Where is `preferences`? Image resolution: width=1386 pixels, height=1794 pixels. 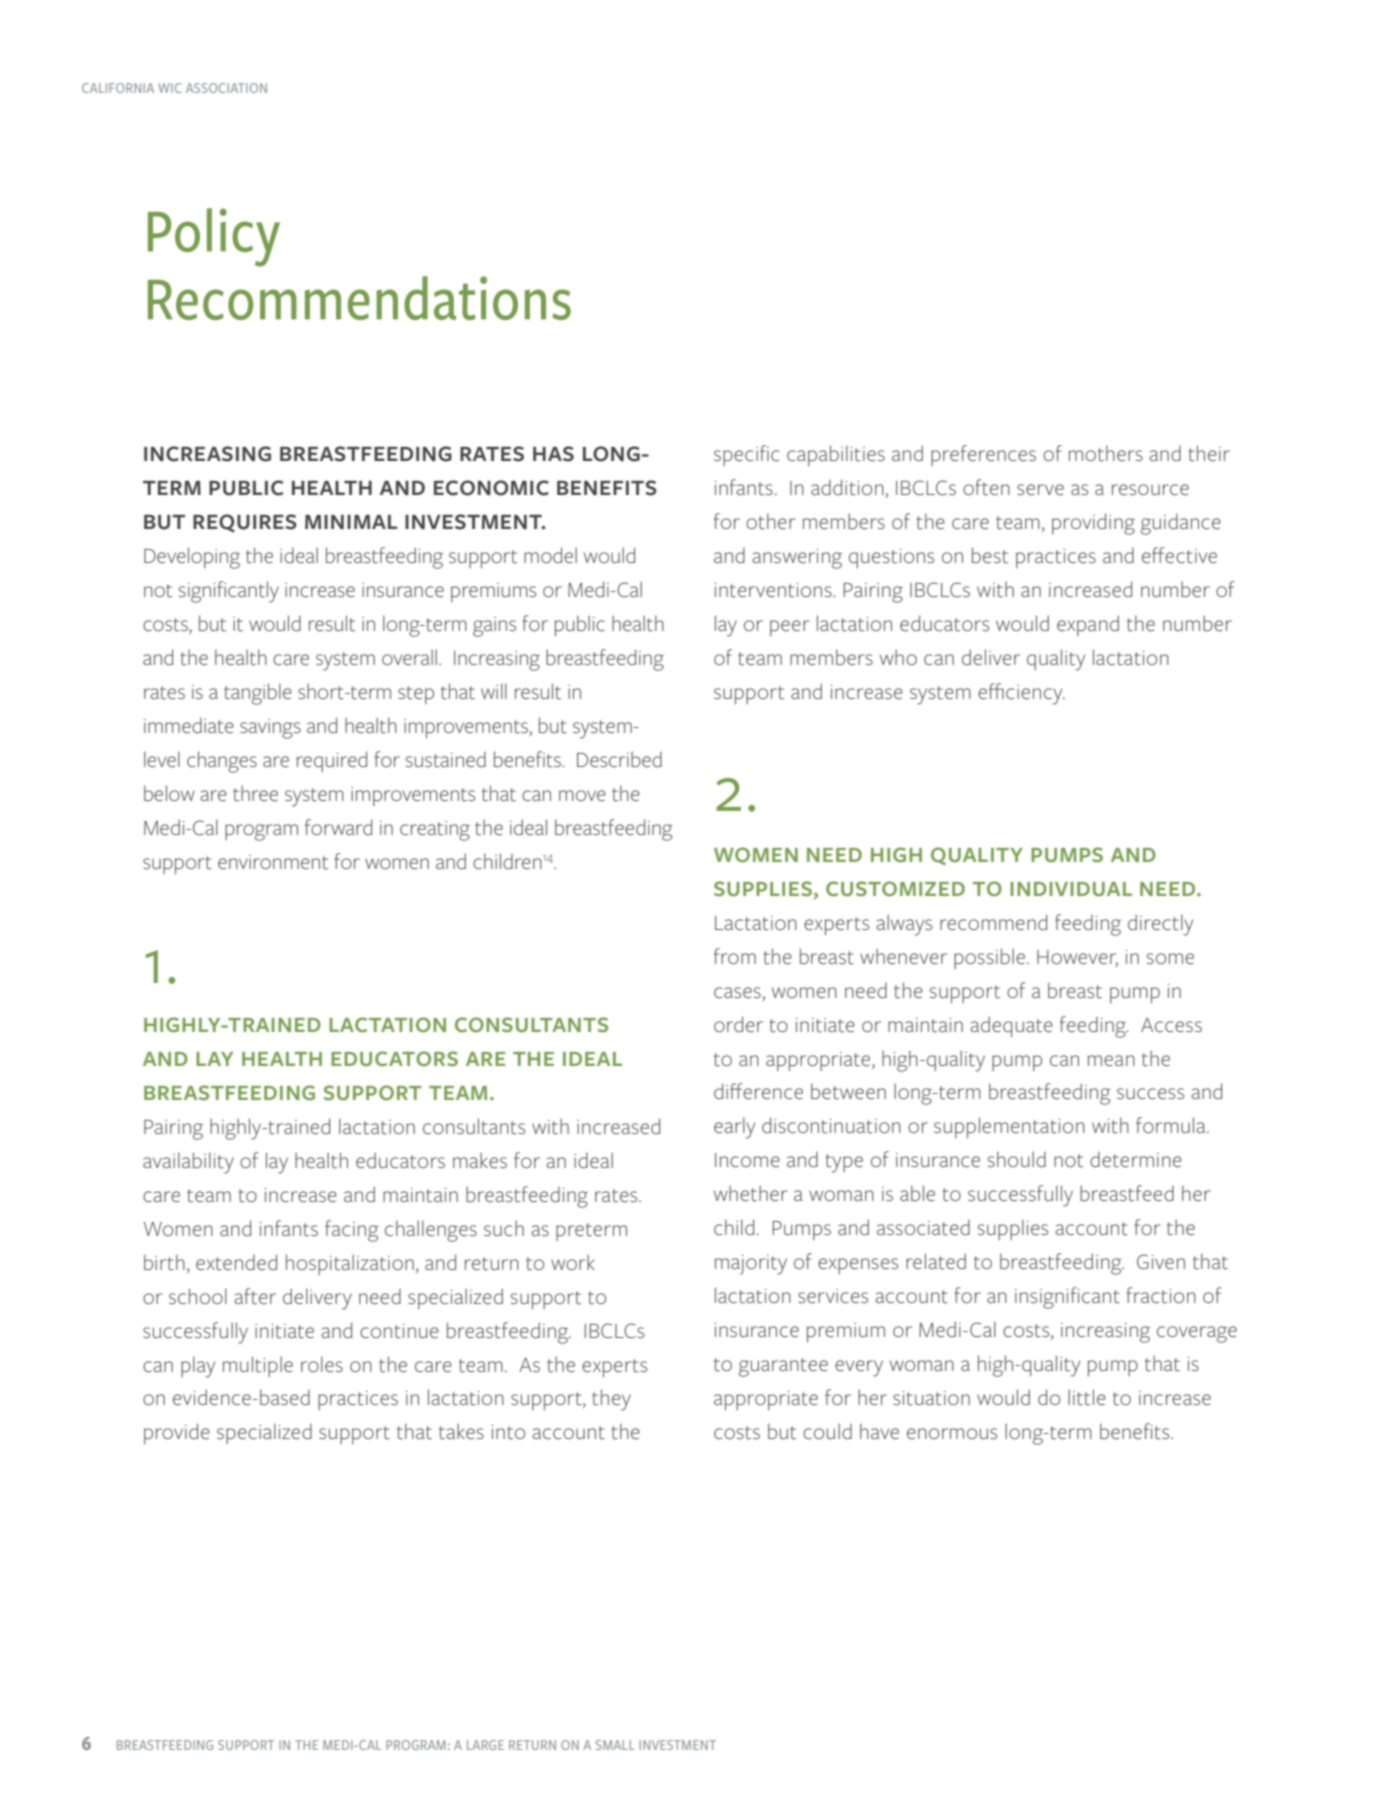 preferences is located at coordinates (983, 455).
